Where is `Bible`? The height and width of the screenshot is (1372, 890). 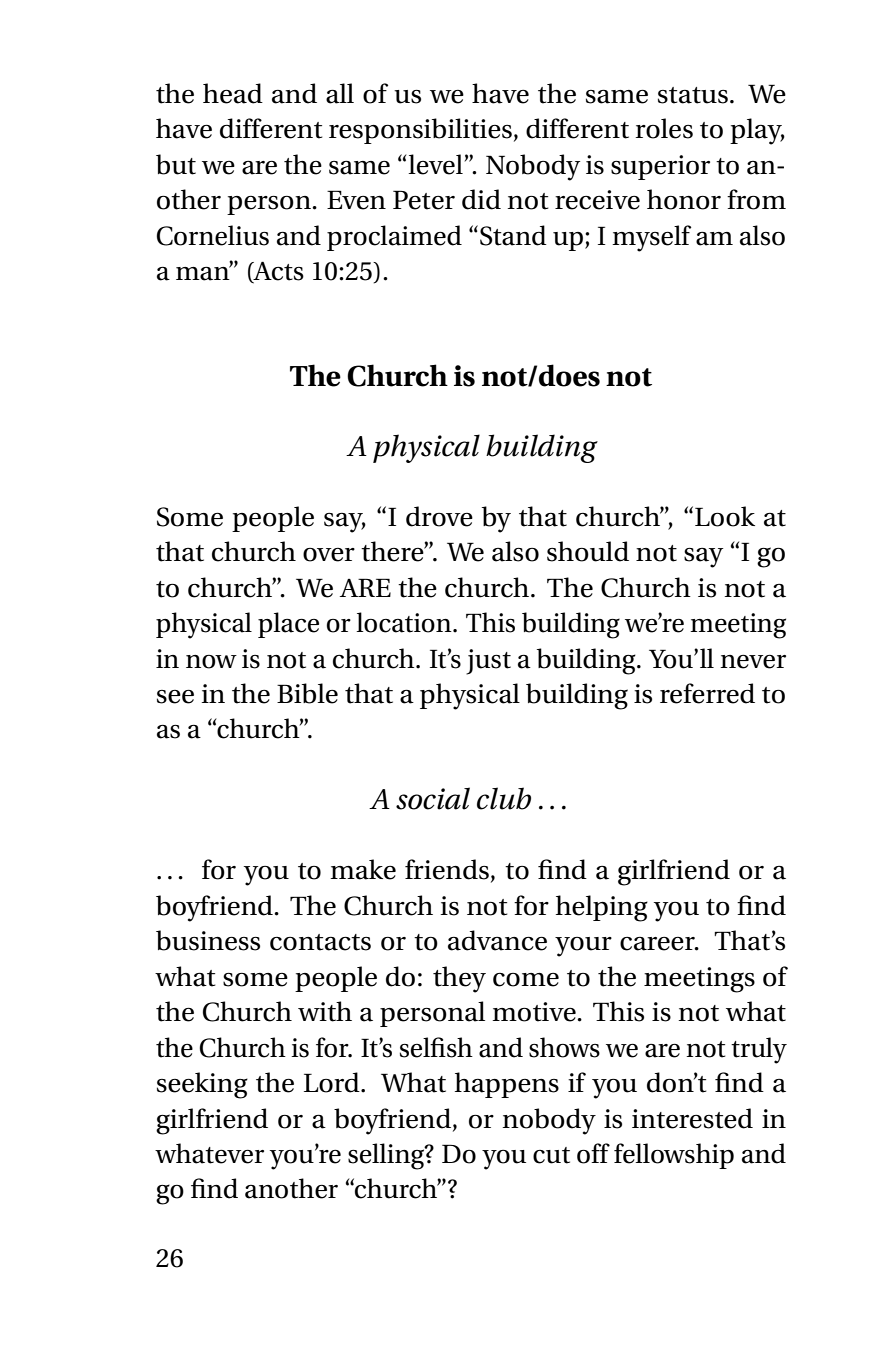
Bible is located at coordinates (307, 693).
